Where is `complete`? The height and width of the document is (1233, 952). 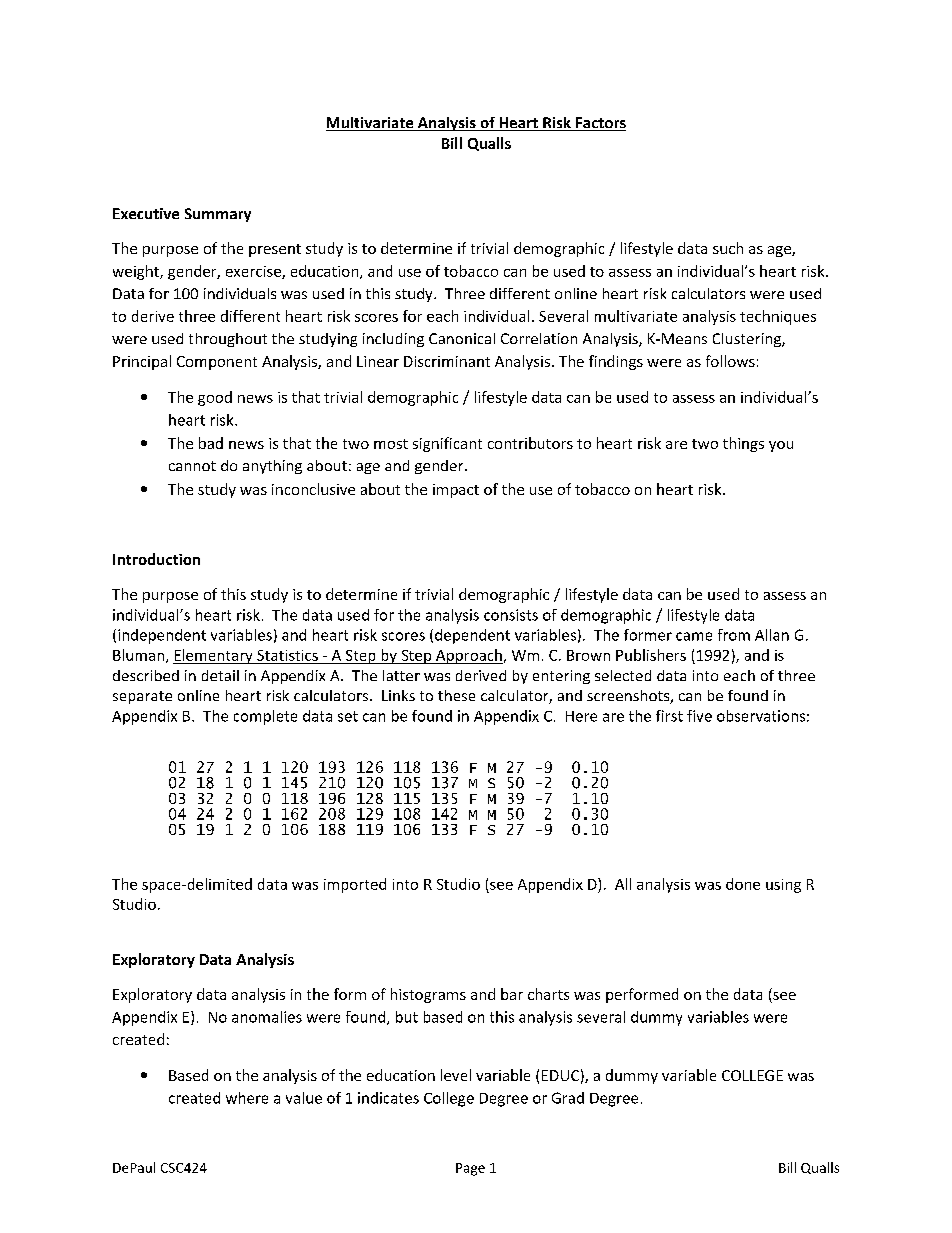
complete is located at coordinates (265, 717).
